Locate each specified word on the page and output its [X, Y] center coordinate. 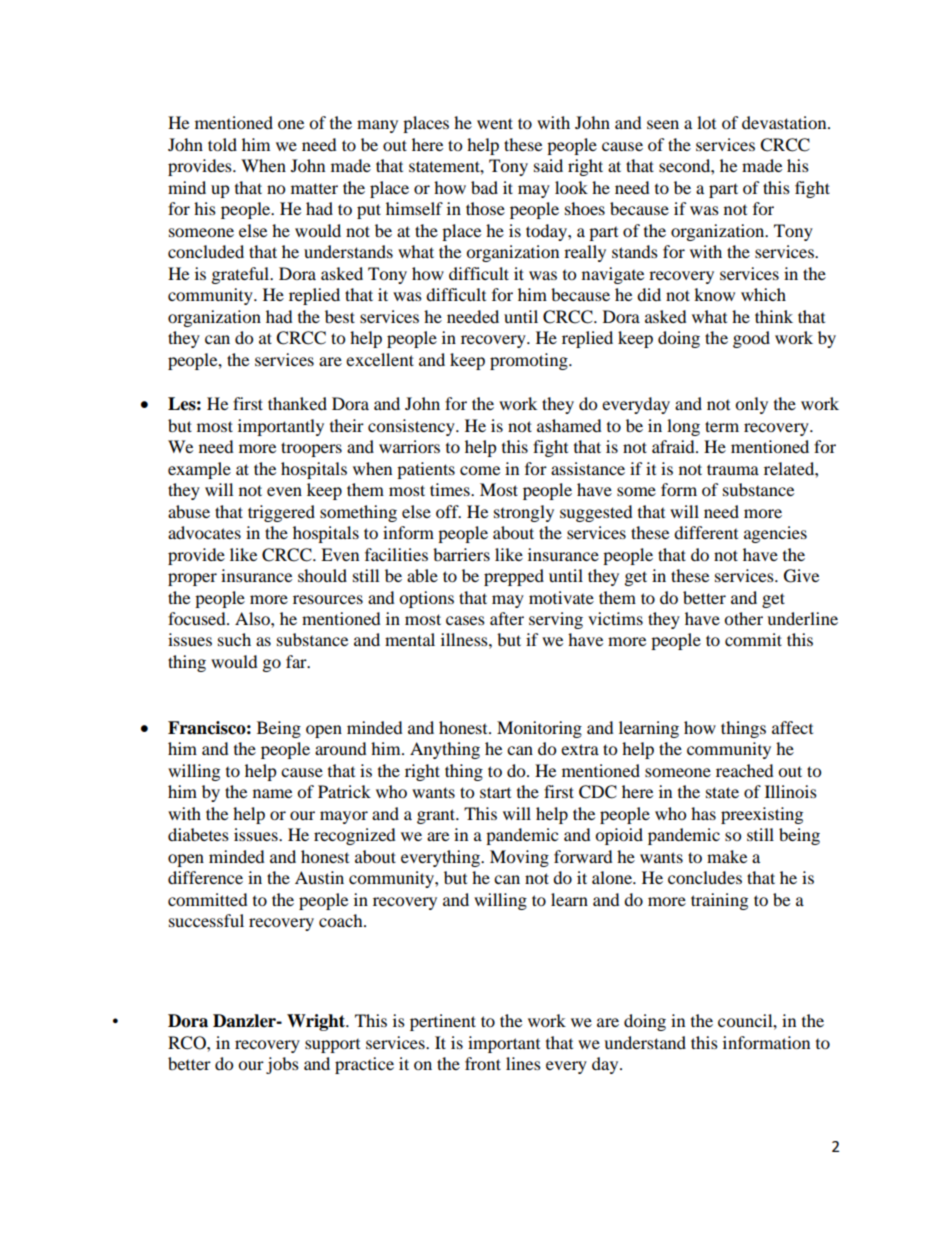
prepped [514, 577]
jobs [282, 1065]
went [495, 123]
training [719, 901]
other [743, 618]
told [222, 144]
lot [706, 122]
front [483, 1063]
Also [253, 618]
